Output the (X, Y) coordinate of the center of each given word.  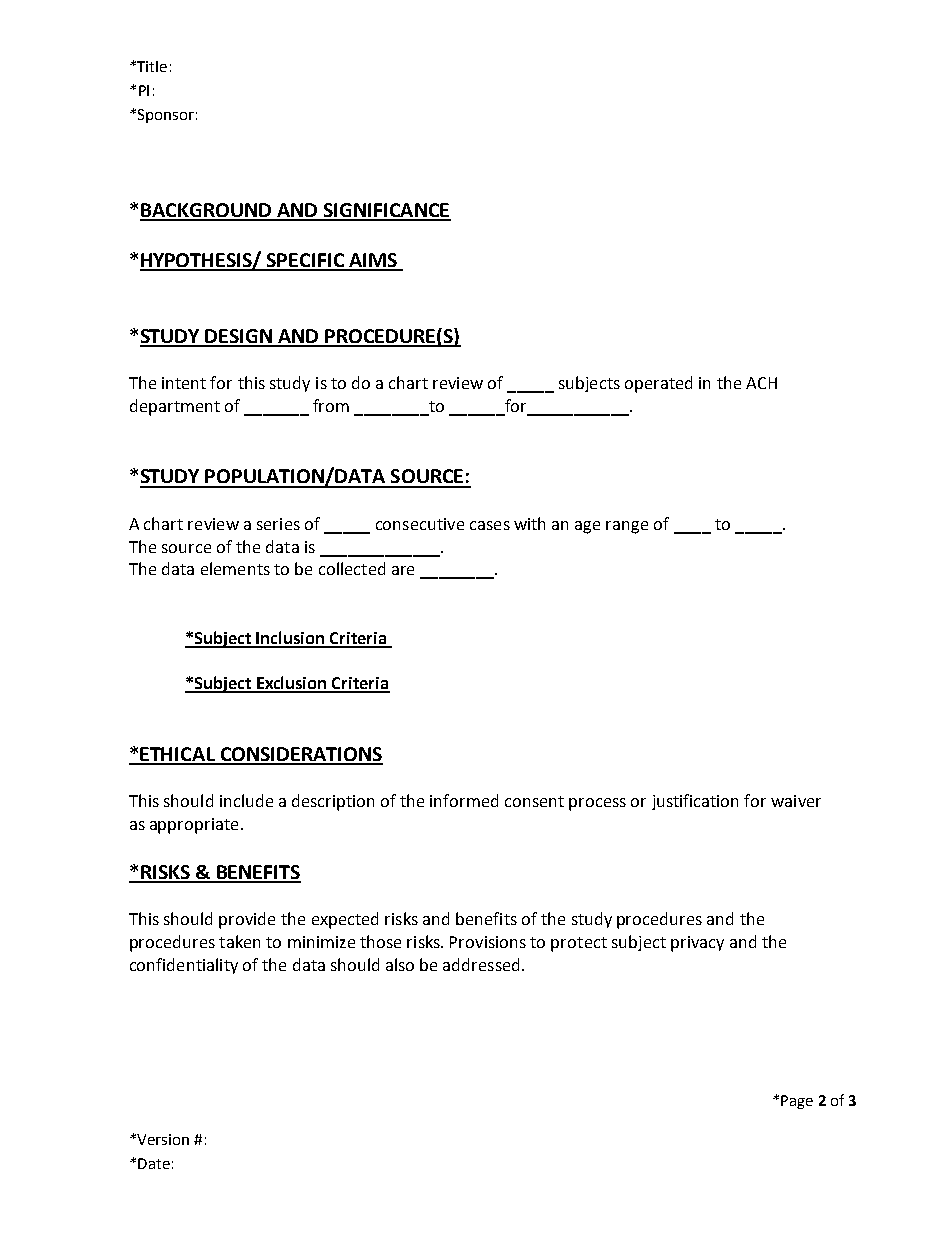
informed (464, 800)
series (278, 524)
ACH (761, 383)
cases (490, 525)
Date (154, 1163)
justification (695, 802)
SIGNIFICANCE (386, 211)
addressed (481, 964)
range (627, 527)
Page (797, 1102)
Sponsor (166, 116)
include (246, 800)
